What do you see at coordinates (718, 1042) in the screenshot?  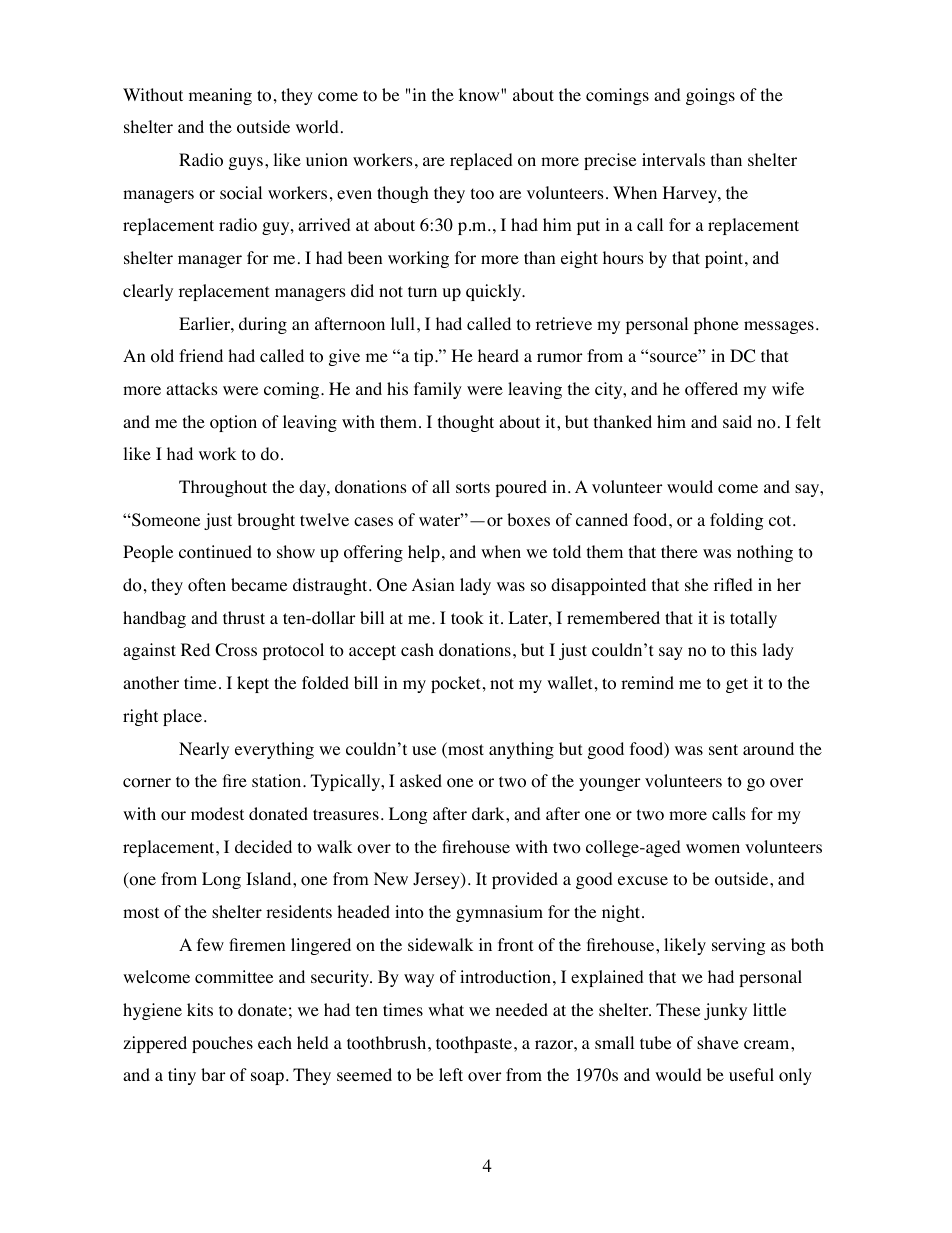 I see `shave` at bounding box center [718, 1042].
